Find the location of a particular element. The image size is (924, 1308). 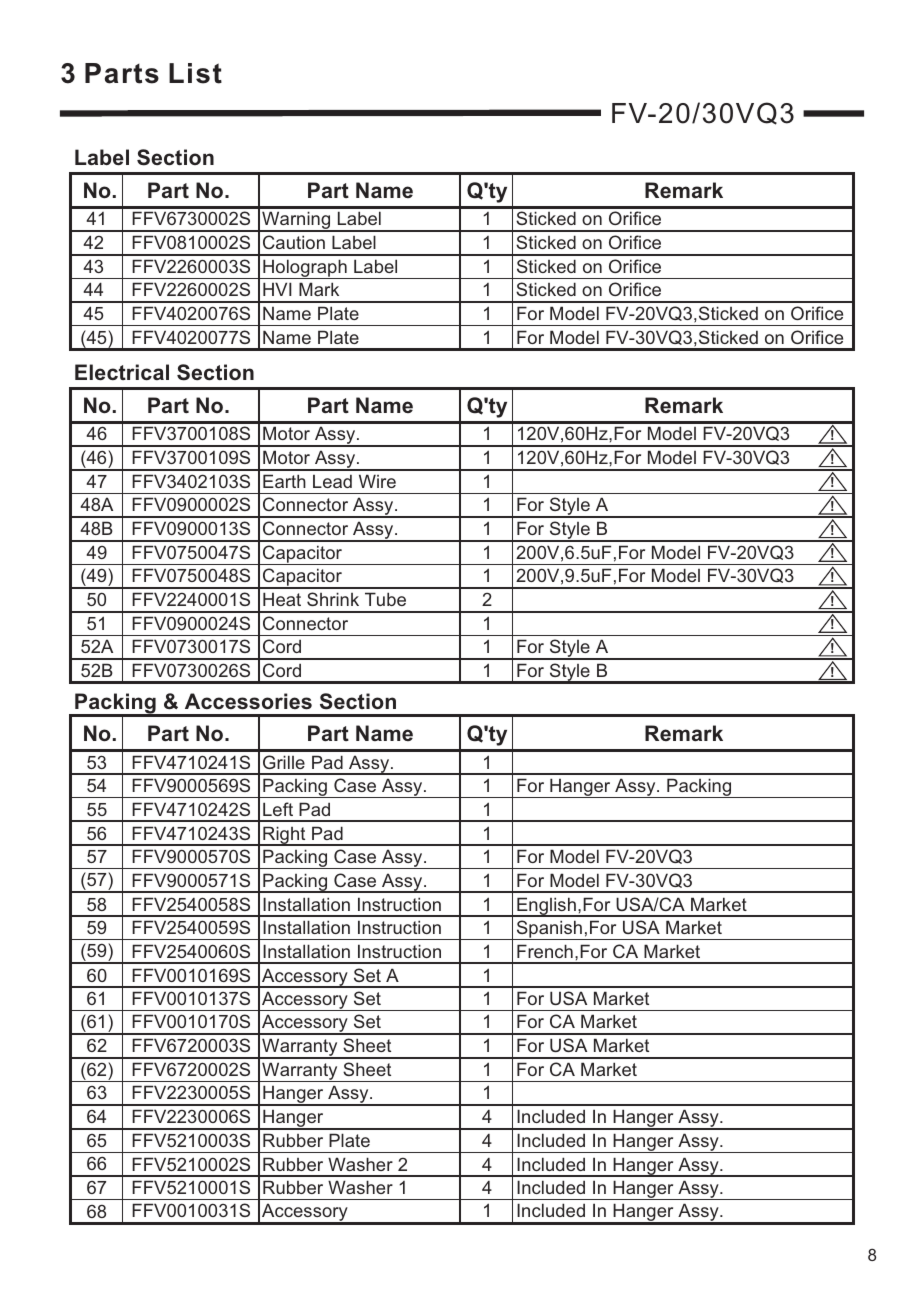

Warning is located at coordinates (296, 221).
